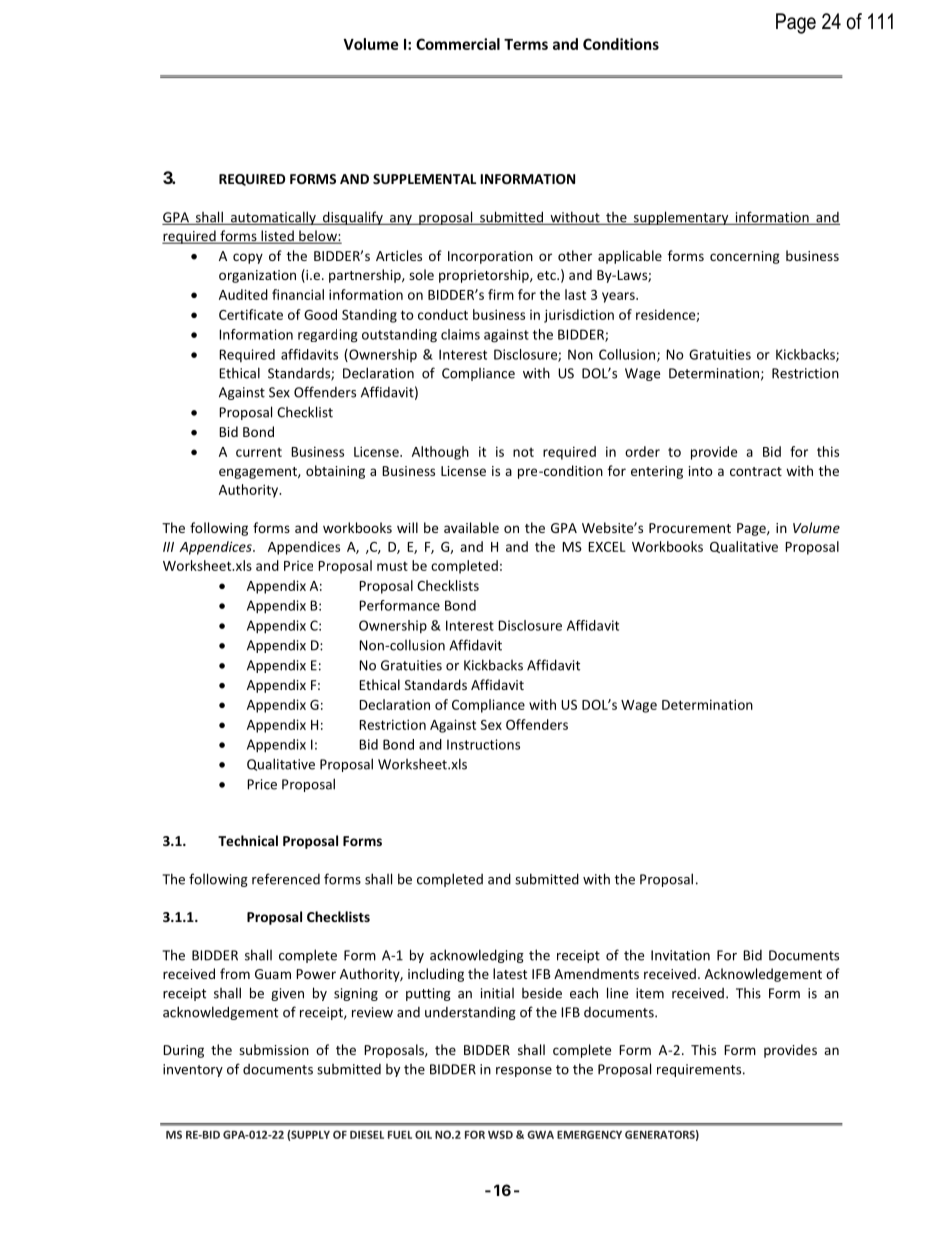 This image has width=952, height=1233. Describe the element at coordinates (458, 44) in the image. I see `Commercial` at that location.
